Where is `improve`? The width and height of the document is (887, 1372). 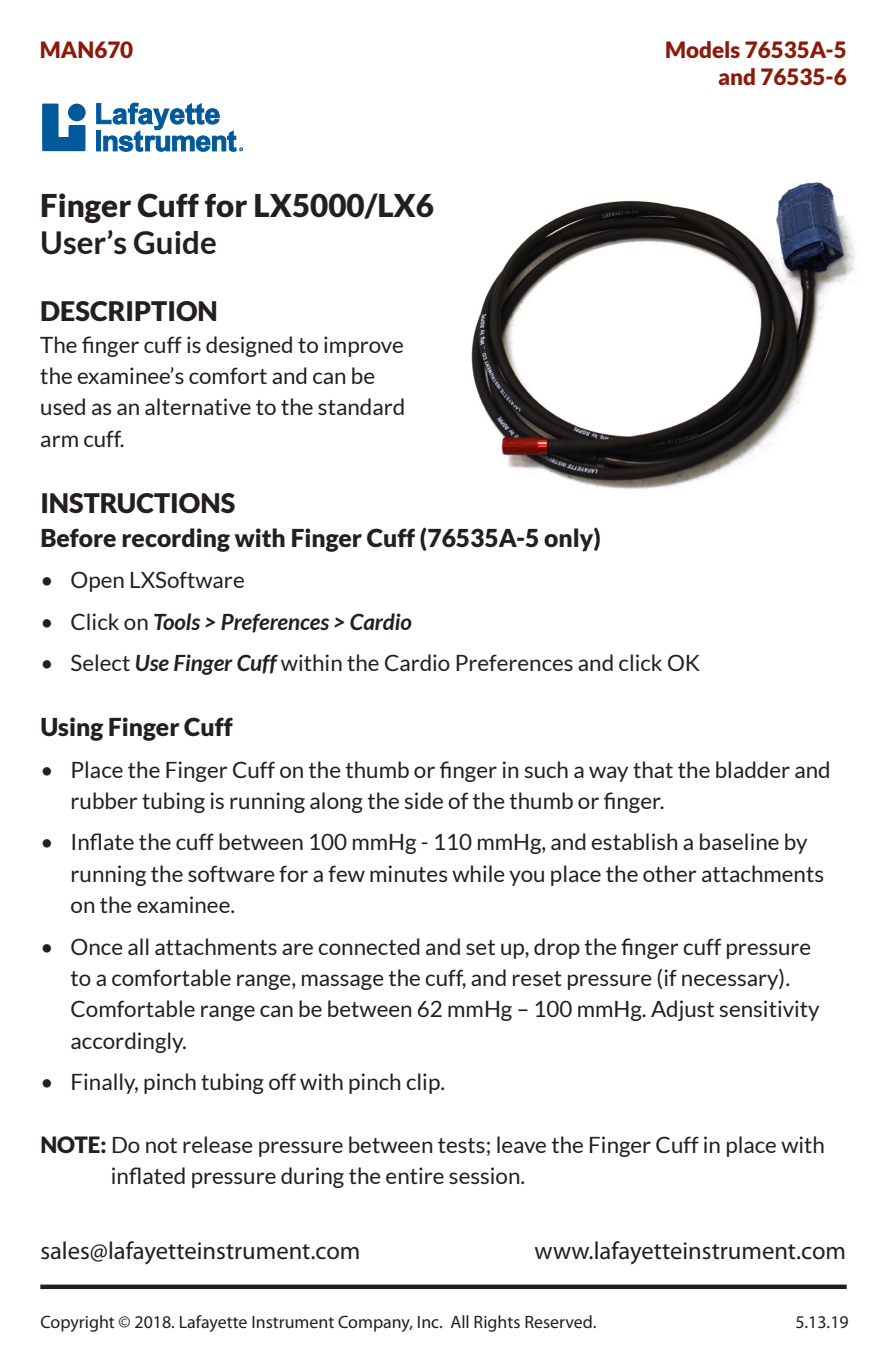 improve is located at coordinates (363, 346).
